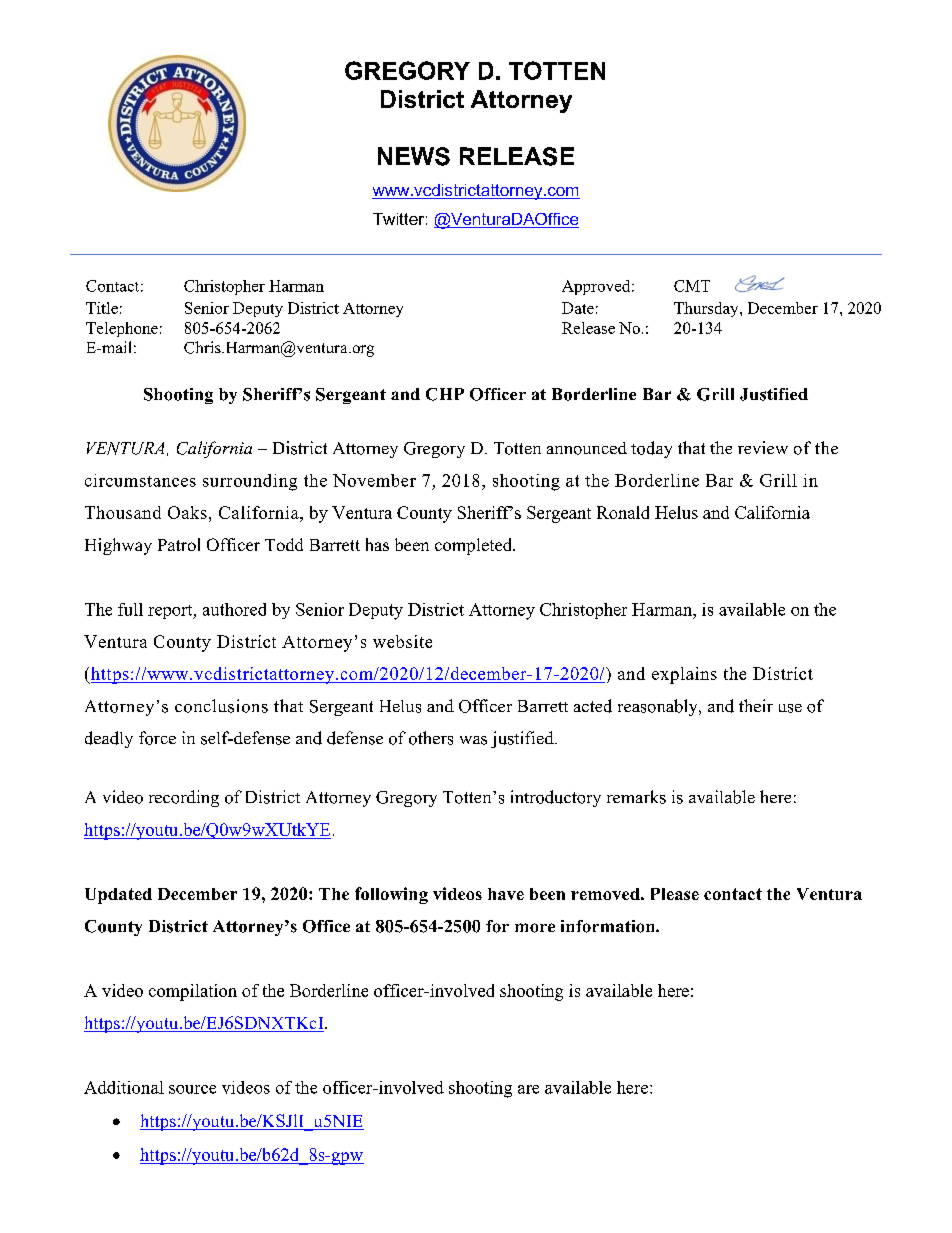 This page has height=1233, width=952. I want to click on others, so click(431, 738).
